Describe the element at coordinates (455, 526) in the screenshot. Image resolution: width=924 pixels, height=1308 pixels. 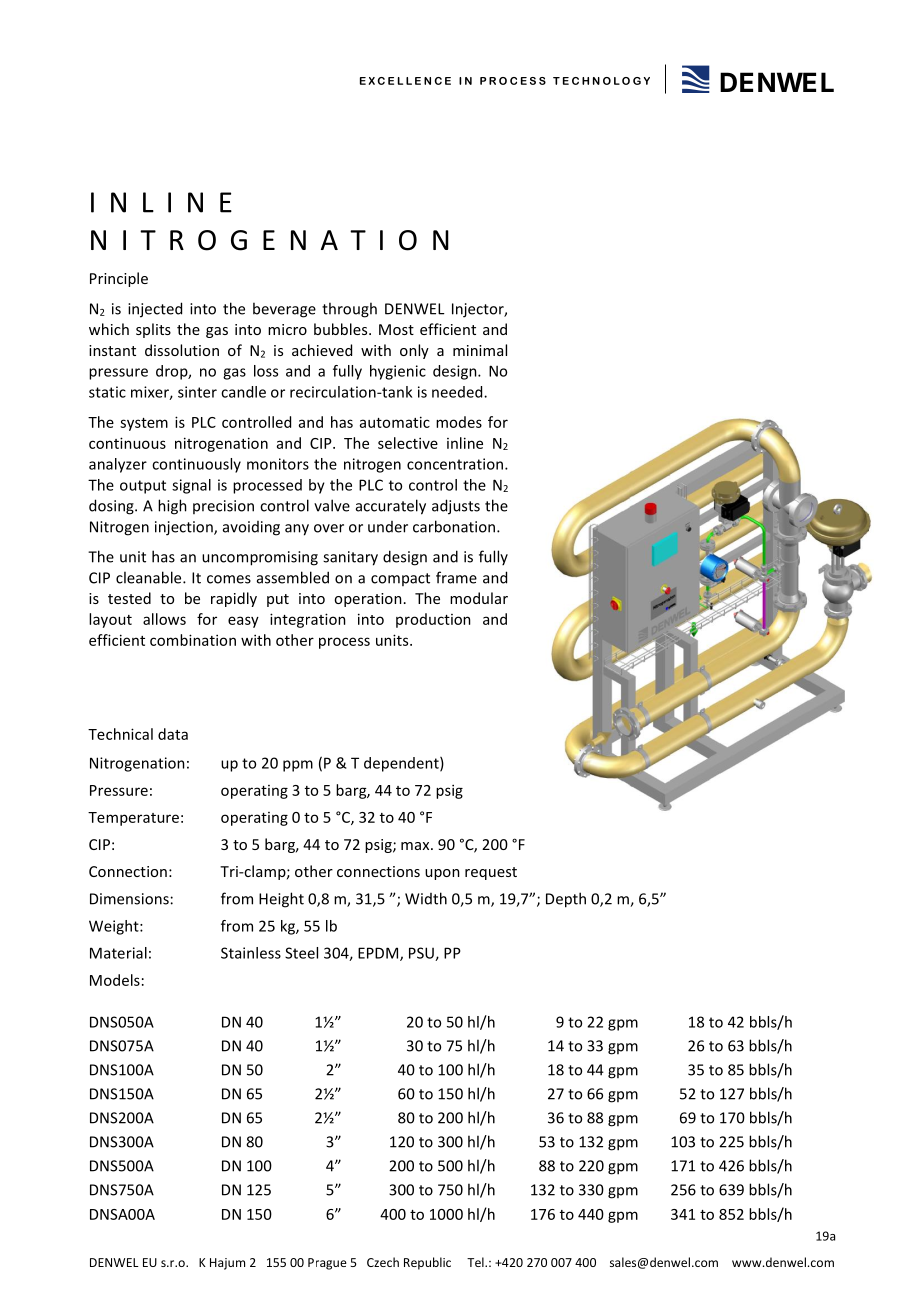
I see `carbonation` at that location.
